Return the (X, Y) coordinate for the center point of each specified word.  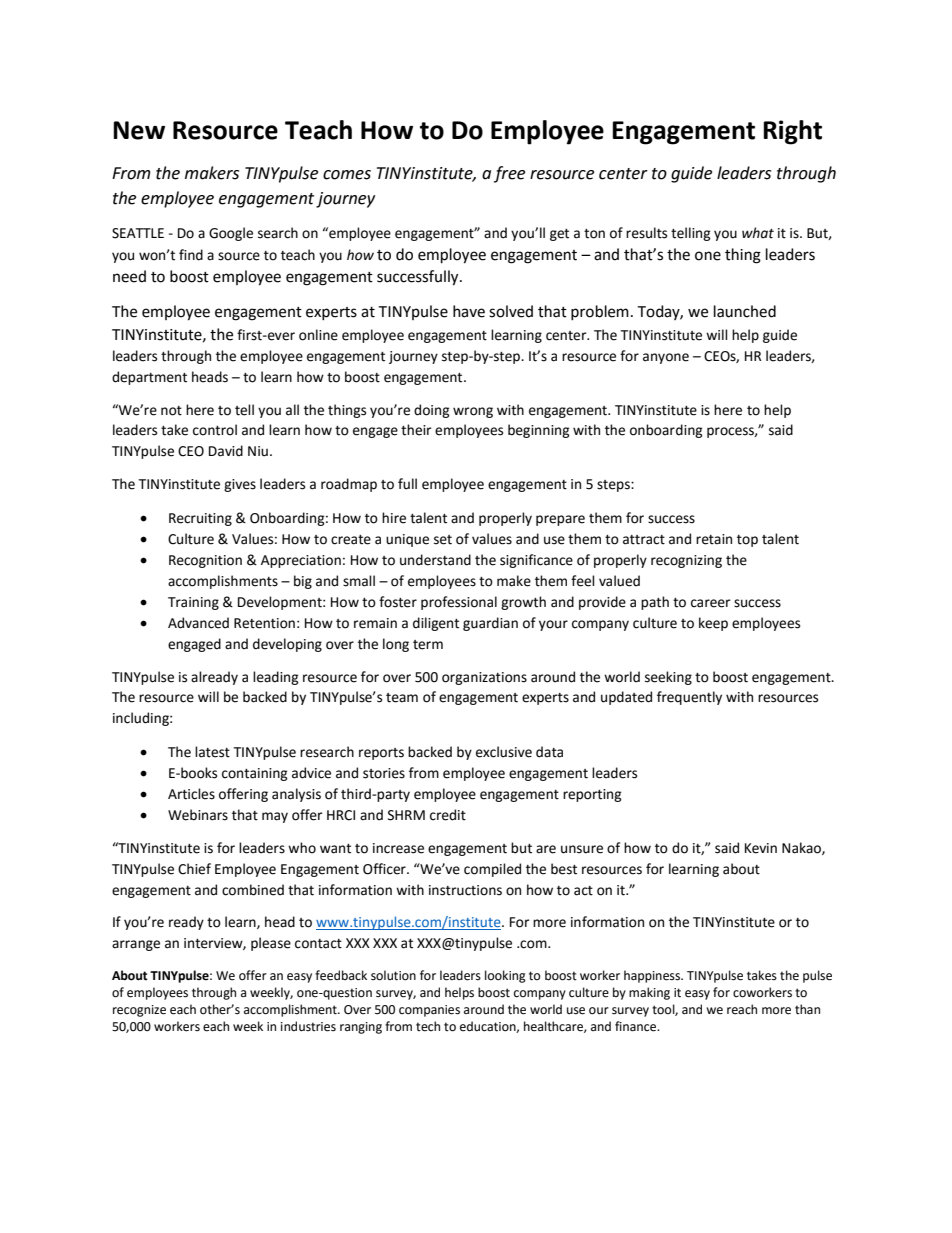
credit (448, 815)
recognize (139, 1011)
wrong (473, 412)
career (711, 603)
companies (429, 1011)
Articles (191, 794)
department (149, 378)
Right (792, 132)
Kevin (761, 848)
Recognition (205, 561)
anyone (666, 358)
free (509, 174)
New (139, 130)
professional (459, 603)
